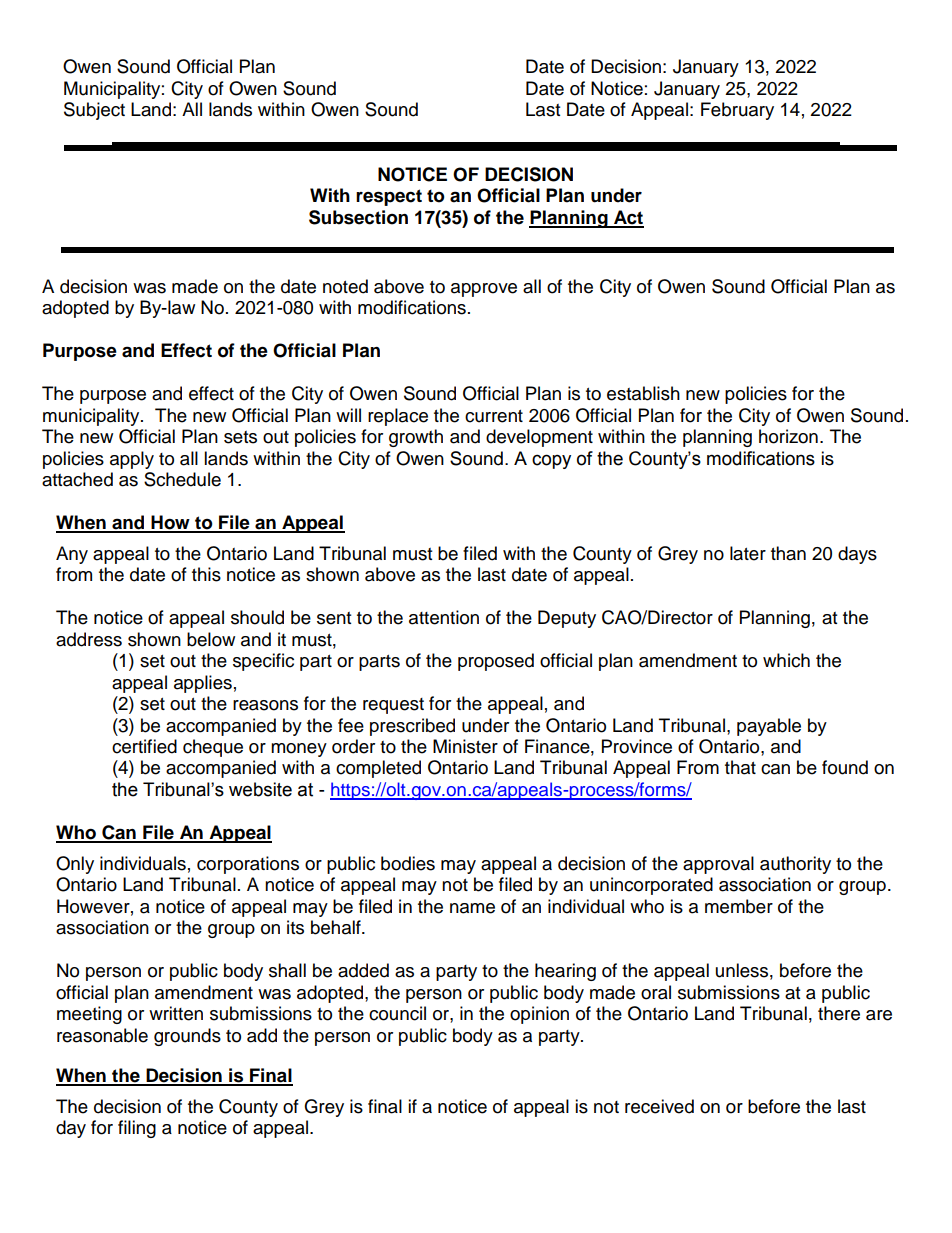 The width and height of the screenshot is (952, 1233). I want to click on establish, so click(643, 393).
